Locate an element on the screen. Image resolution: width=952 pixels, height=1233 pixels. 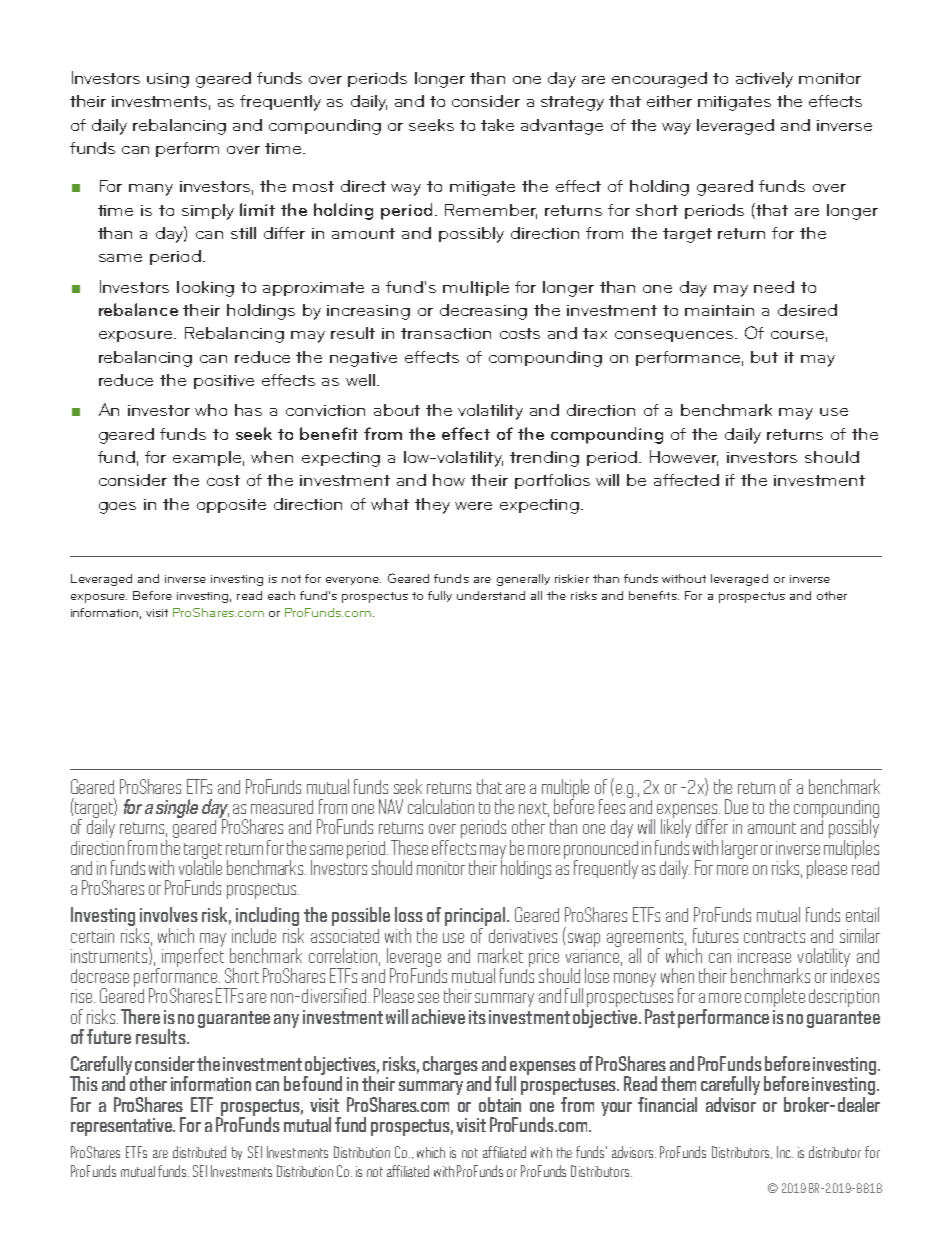
using is located at coordinates (168, 80).
